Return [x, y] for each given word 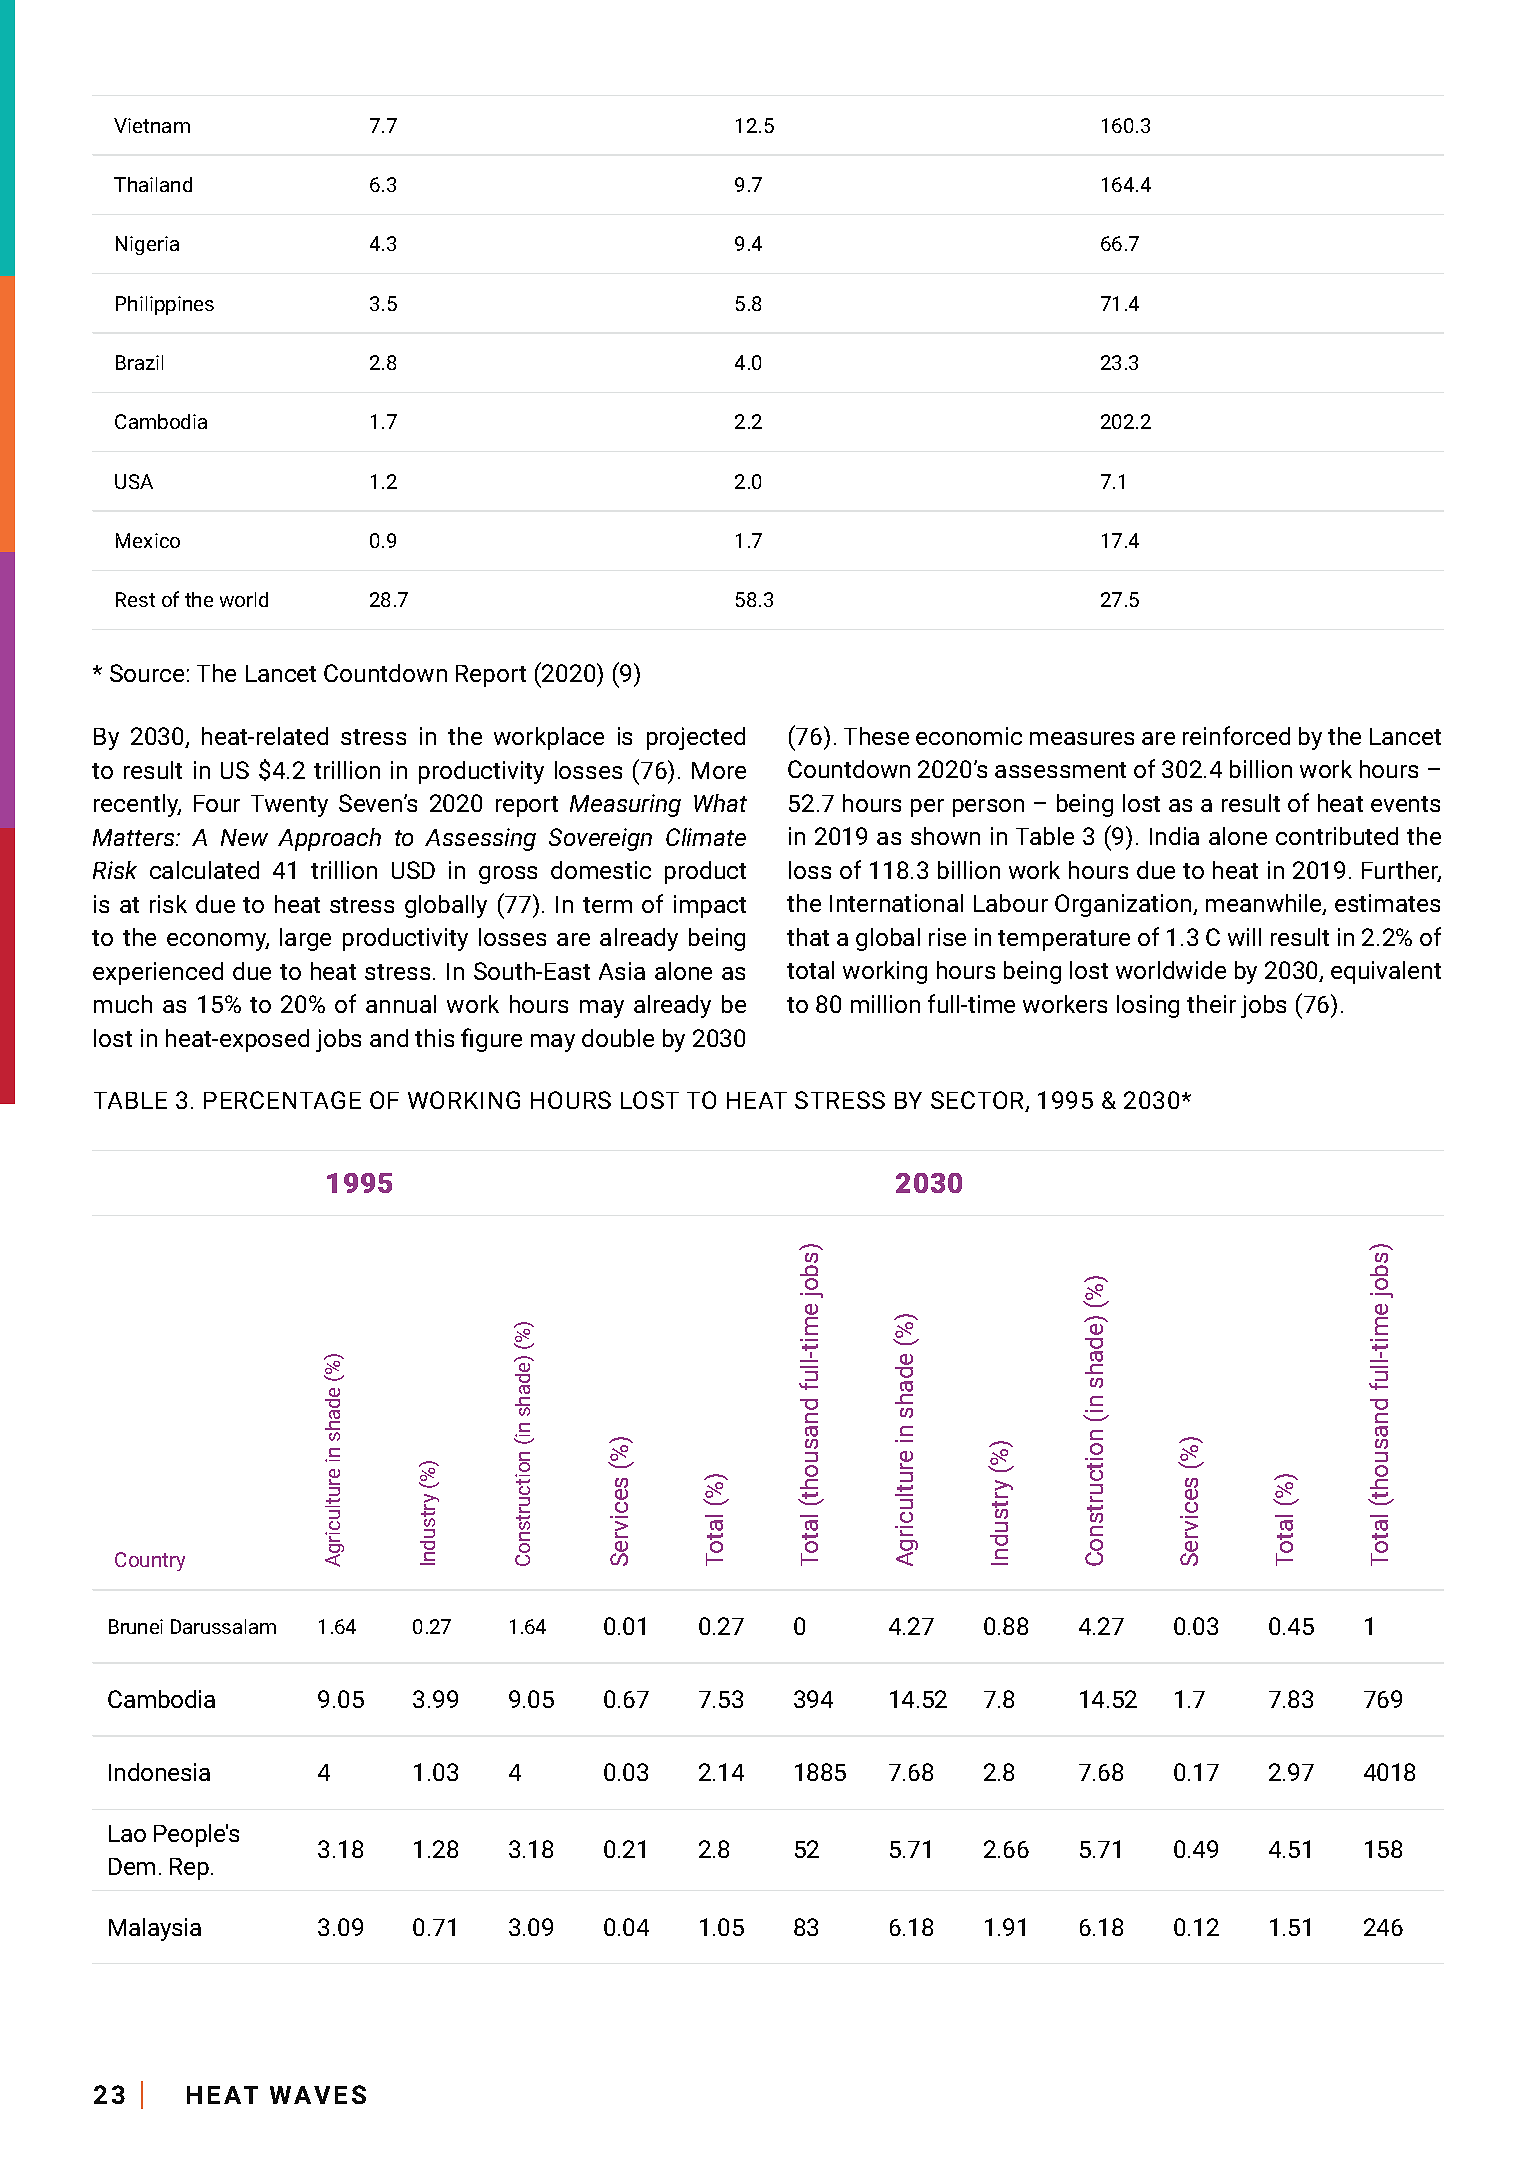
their [1211, 1004]
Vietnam [152, 125]
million [885, 1004]
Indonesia [159, 1772]
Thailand [153, 184]
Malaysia [155, 1929]
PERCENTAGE [282, 1100]
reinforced [1236, 735]
